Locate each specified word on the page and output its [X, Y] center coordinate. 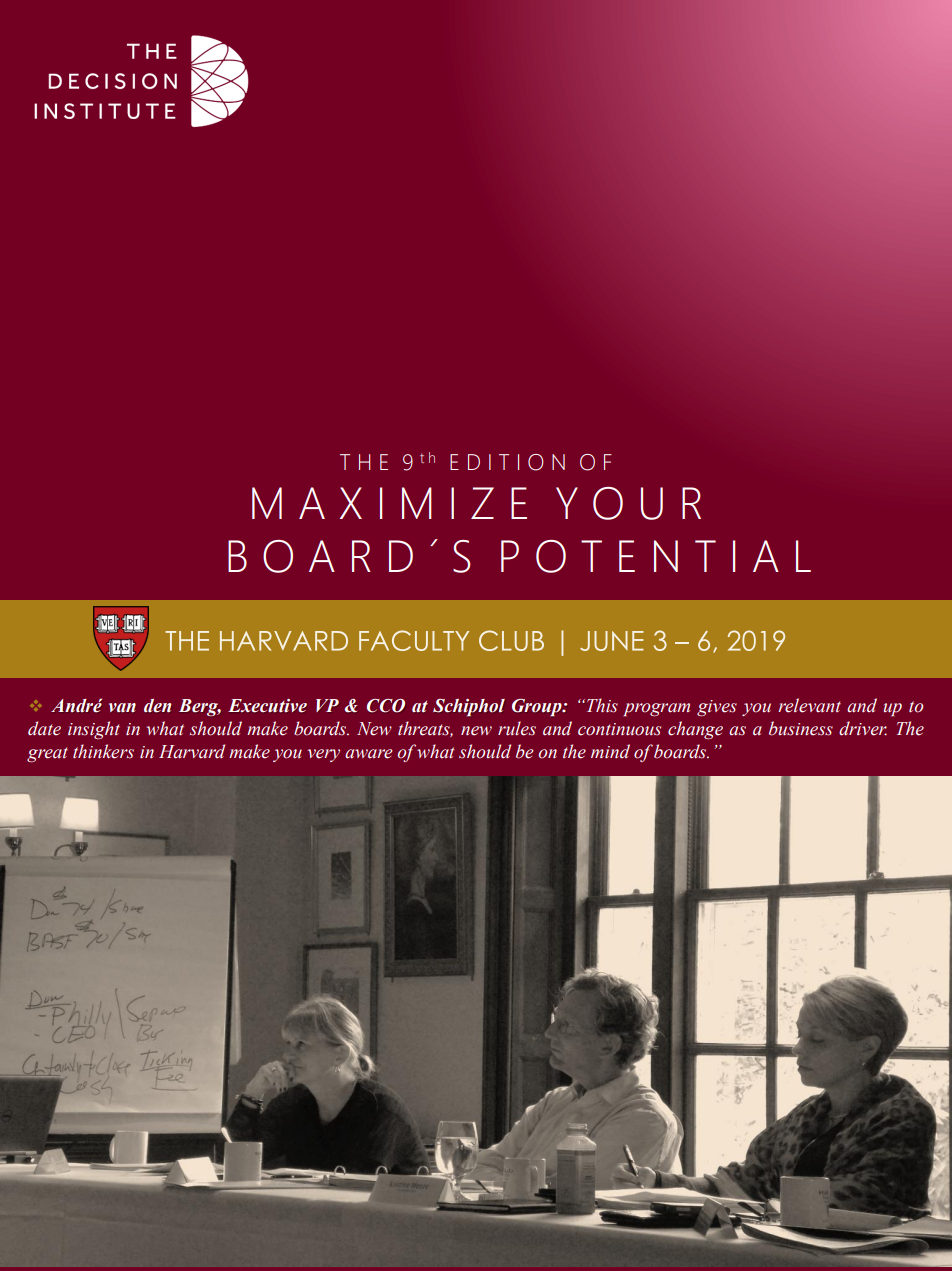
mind [610, 751]
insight [94, 730]
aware [368, 754]
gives [717, 708]
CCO [386, 706]
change [695, 730]
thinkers [103, 751]
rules [517, 728]
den [157, 705]
